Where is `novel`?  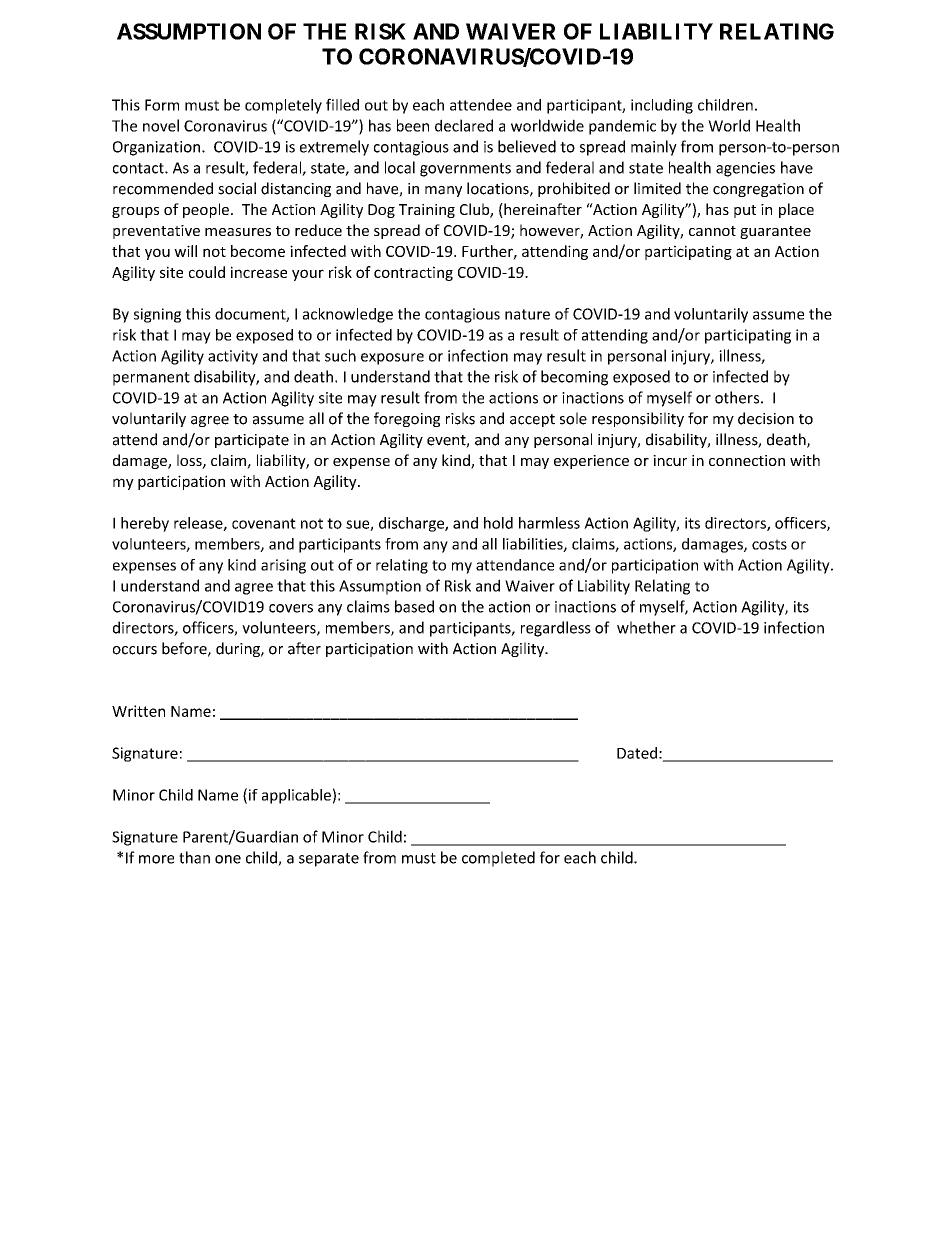 novel is located at coordinates (161, 125).
